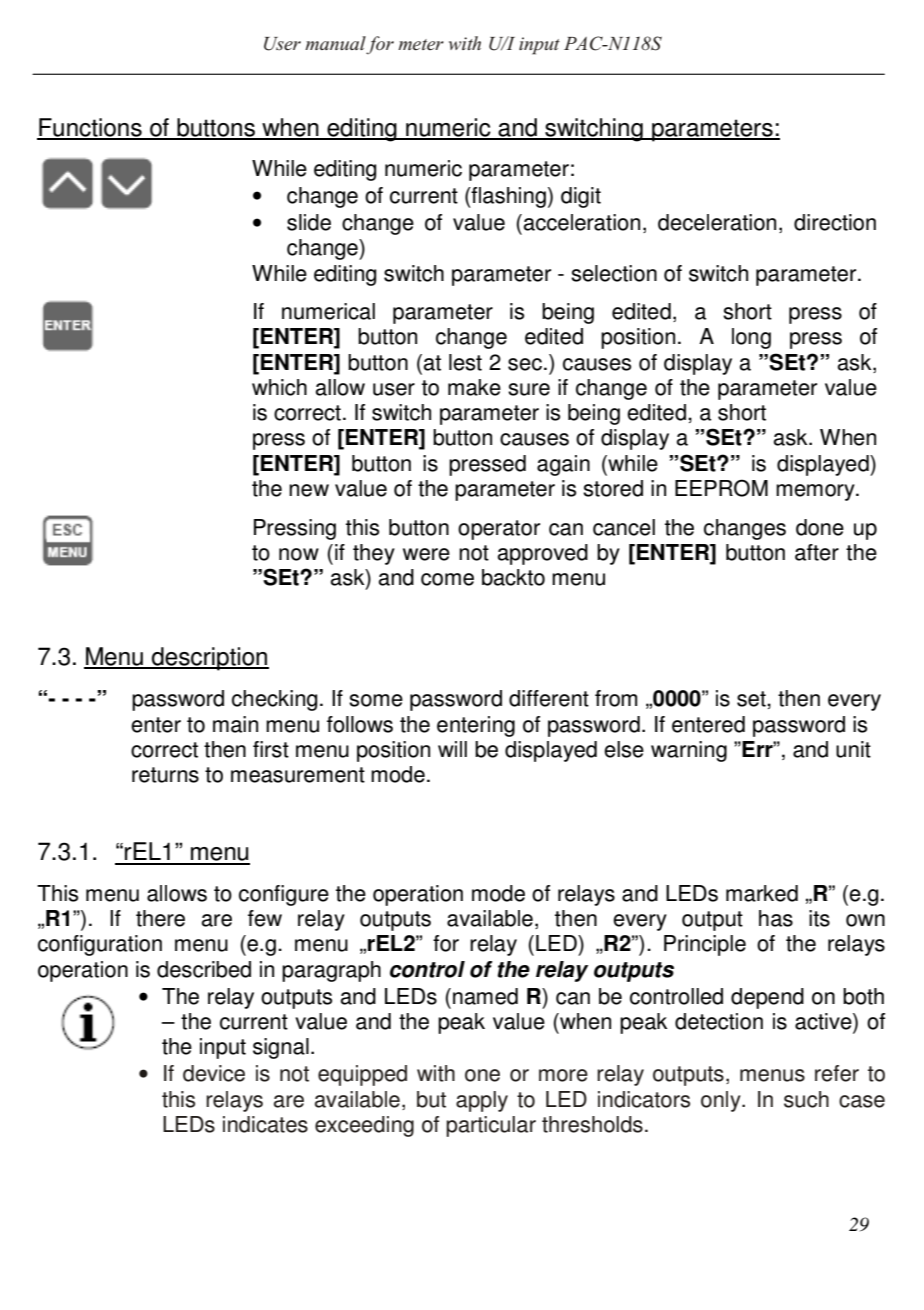  What do you see at coordinates (485, 996) in the screenshot?
I see `named` at bounding box center [485, 996].
